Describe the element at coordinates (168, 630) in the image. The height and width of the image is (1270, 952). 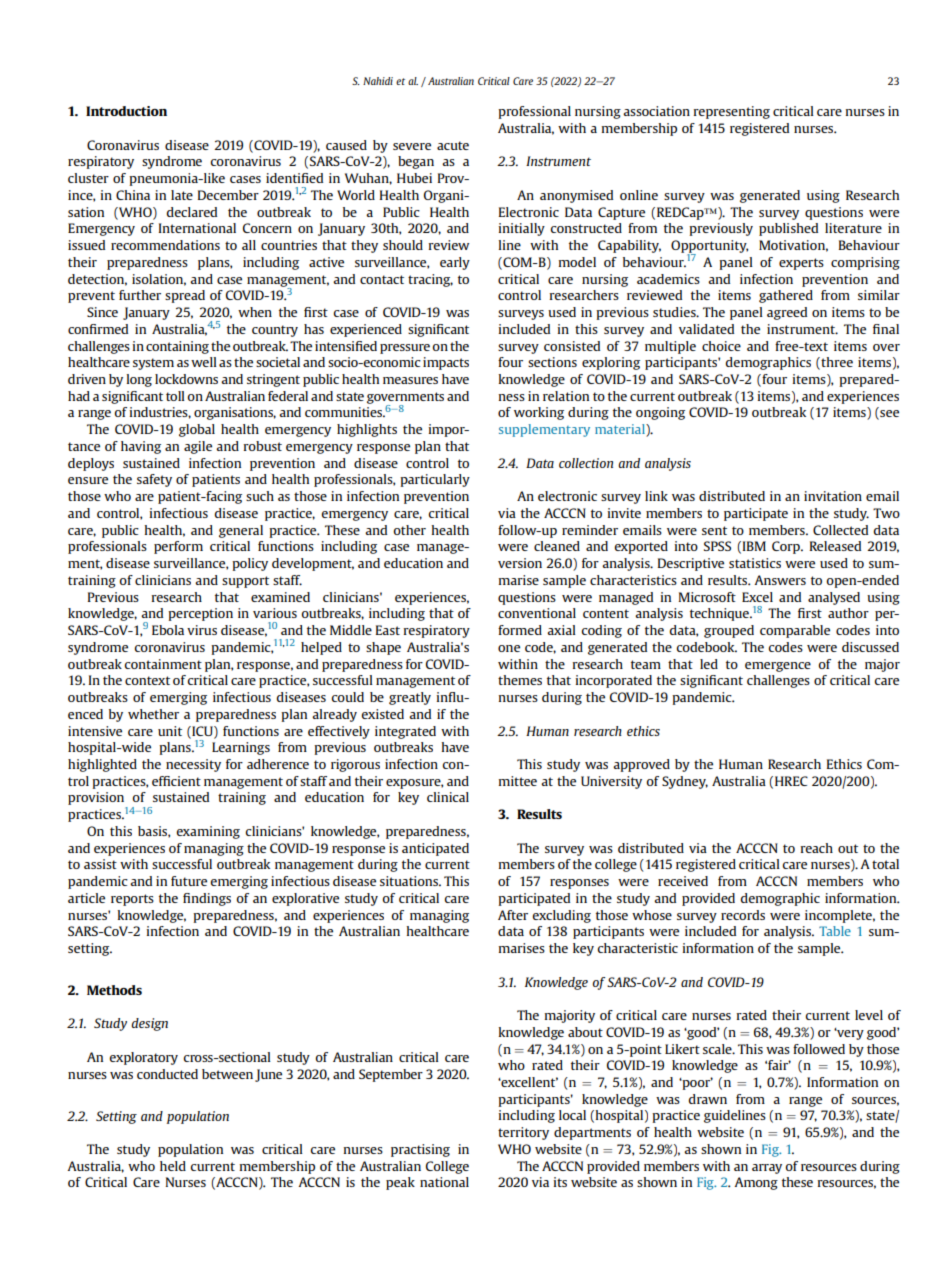
I see `Ebola` at that location.
